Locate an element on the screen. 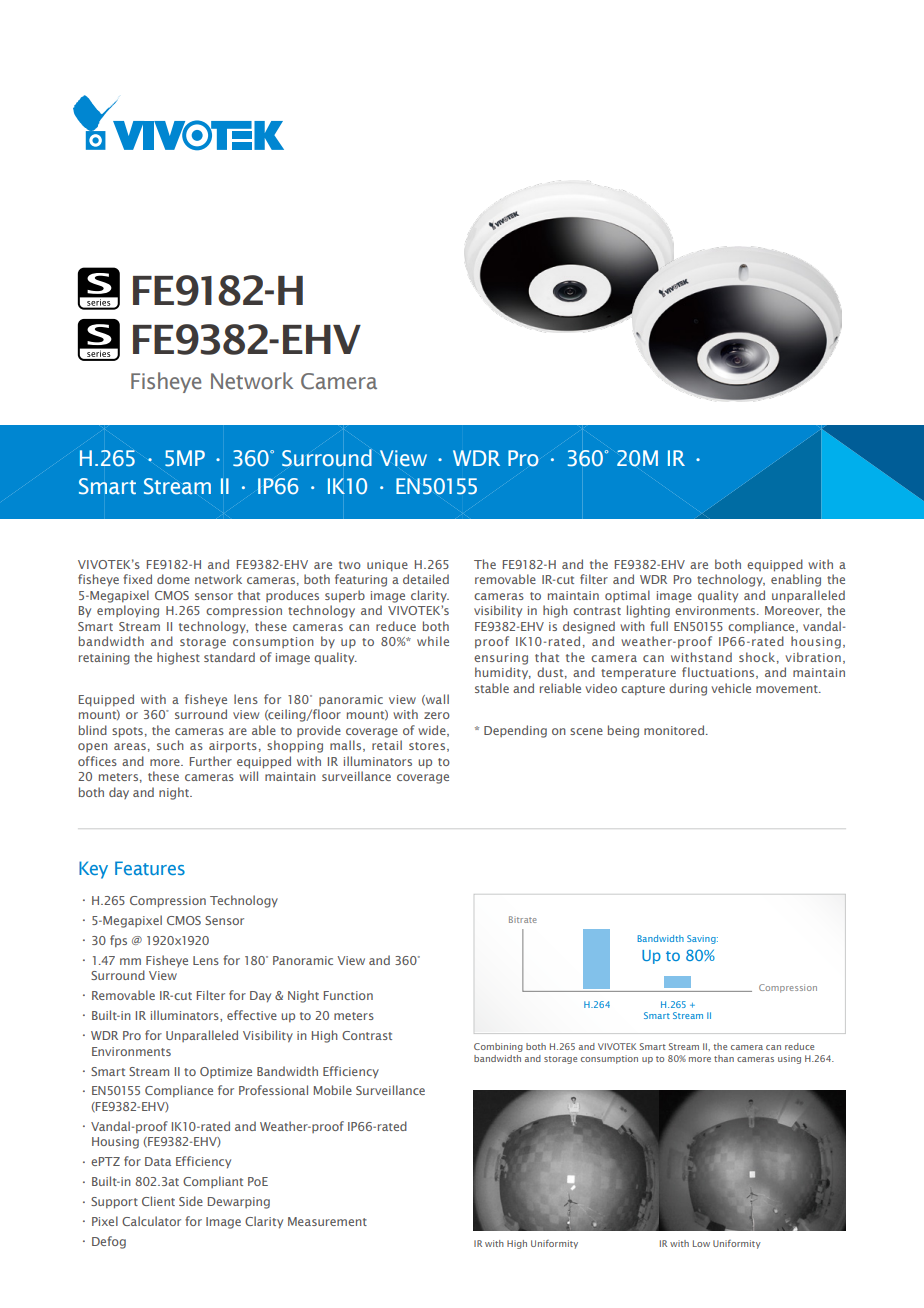  detailed is located at coordinates (426, 579).
